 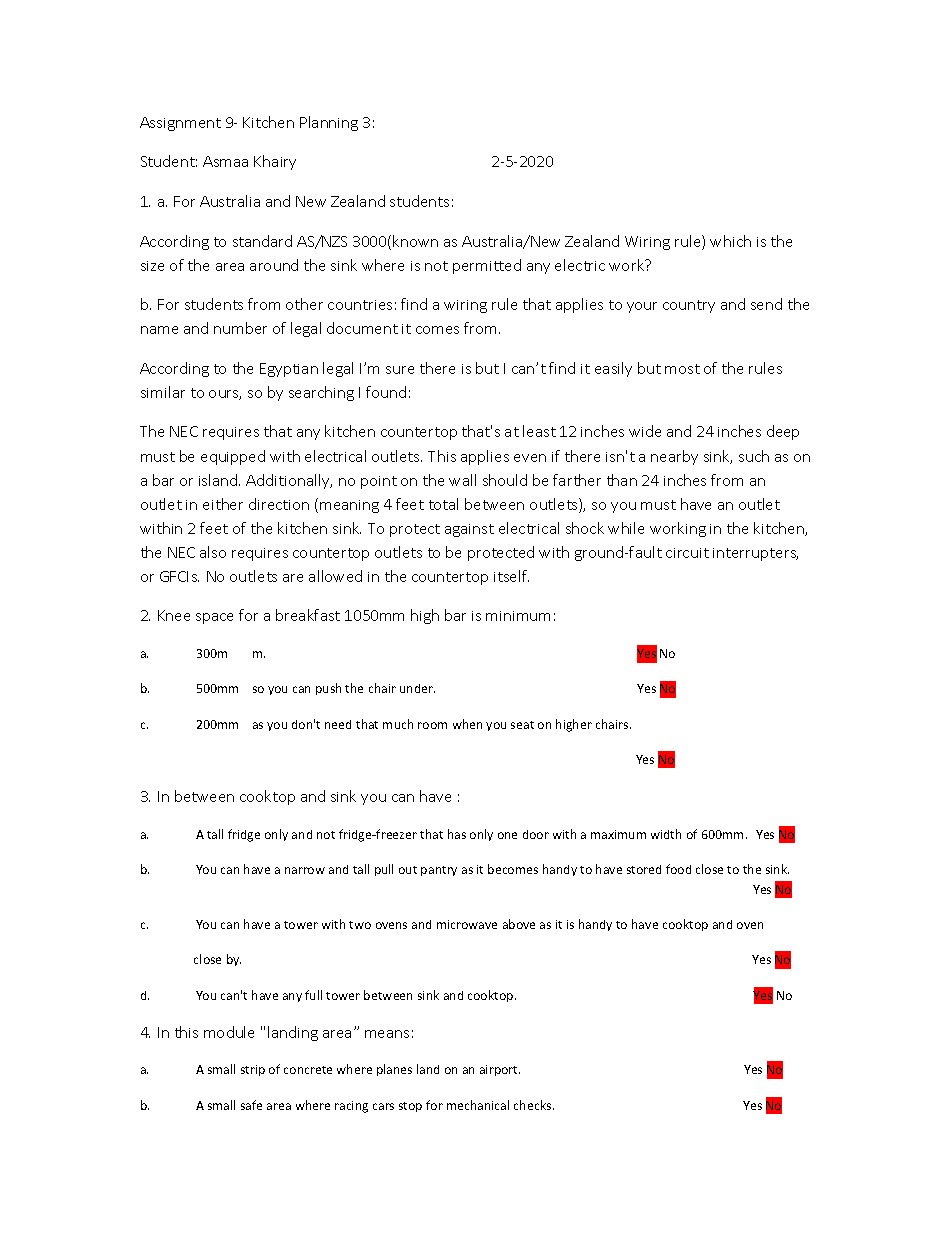 I want to click on minimum, so click(x=518, y=616).
